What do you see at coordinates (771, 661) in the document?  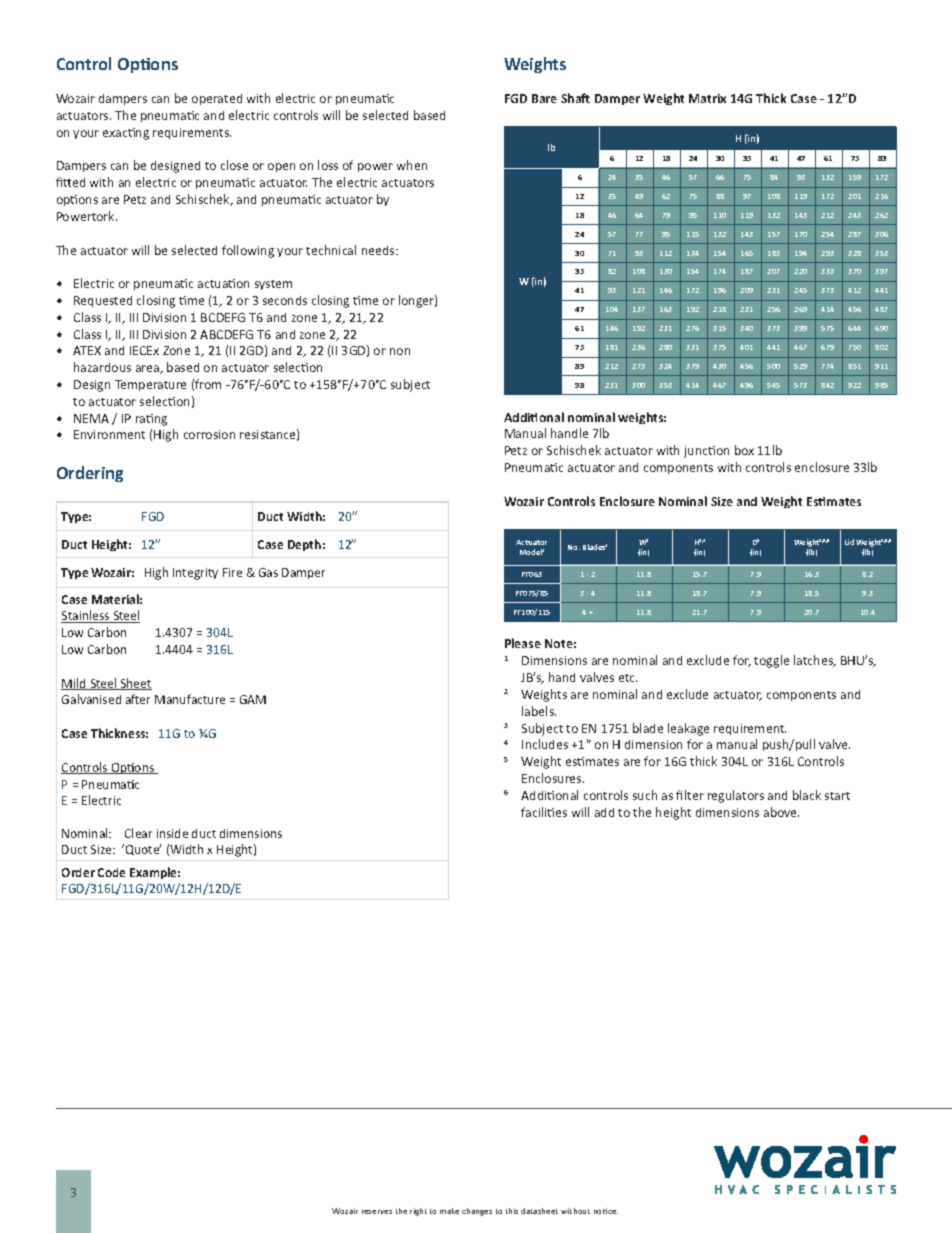 I see `toggle` at bounding box center [771, 661].
